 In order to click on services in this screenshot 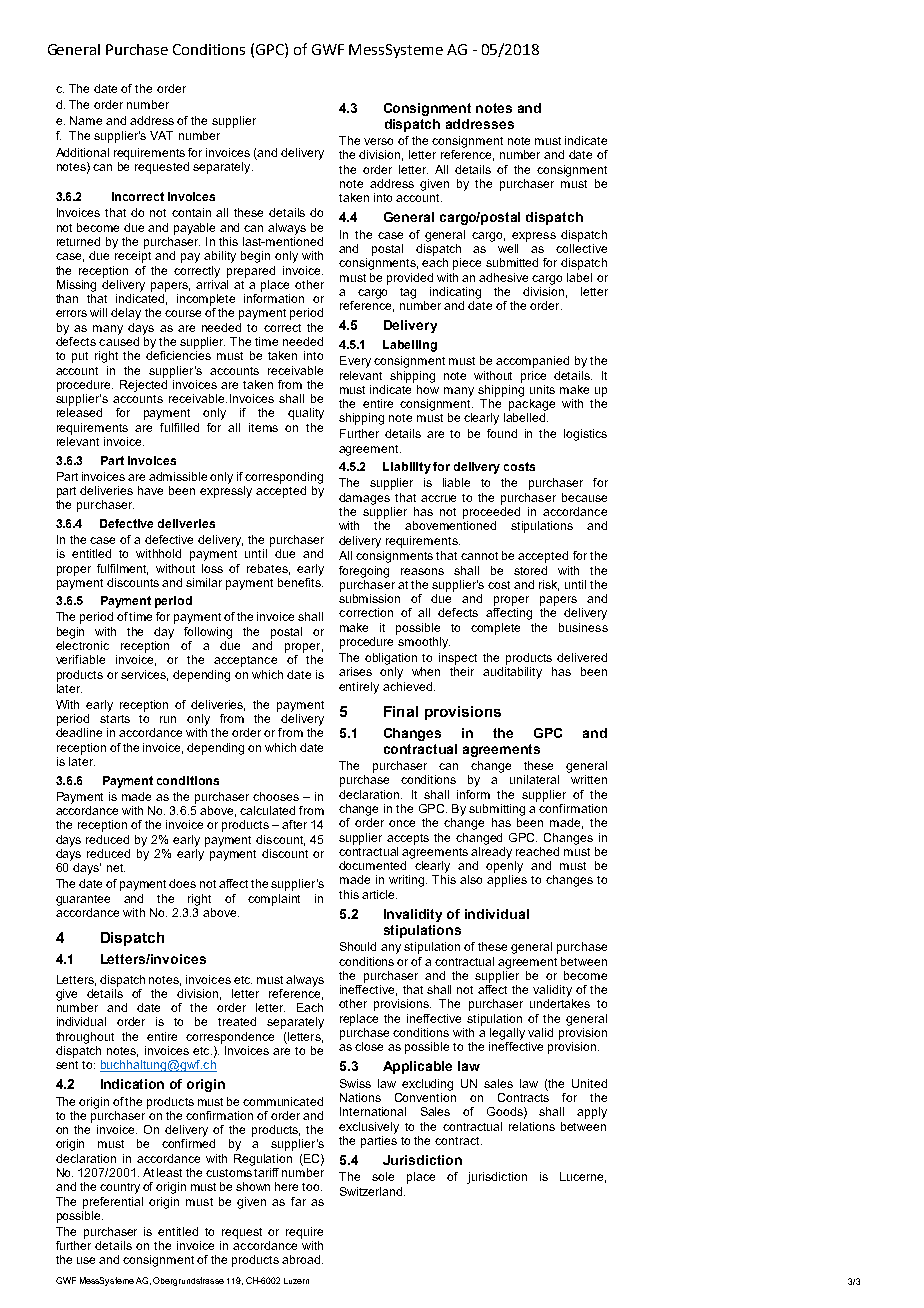, I will do `click(144, 675)`.
